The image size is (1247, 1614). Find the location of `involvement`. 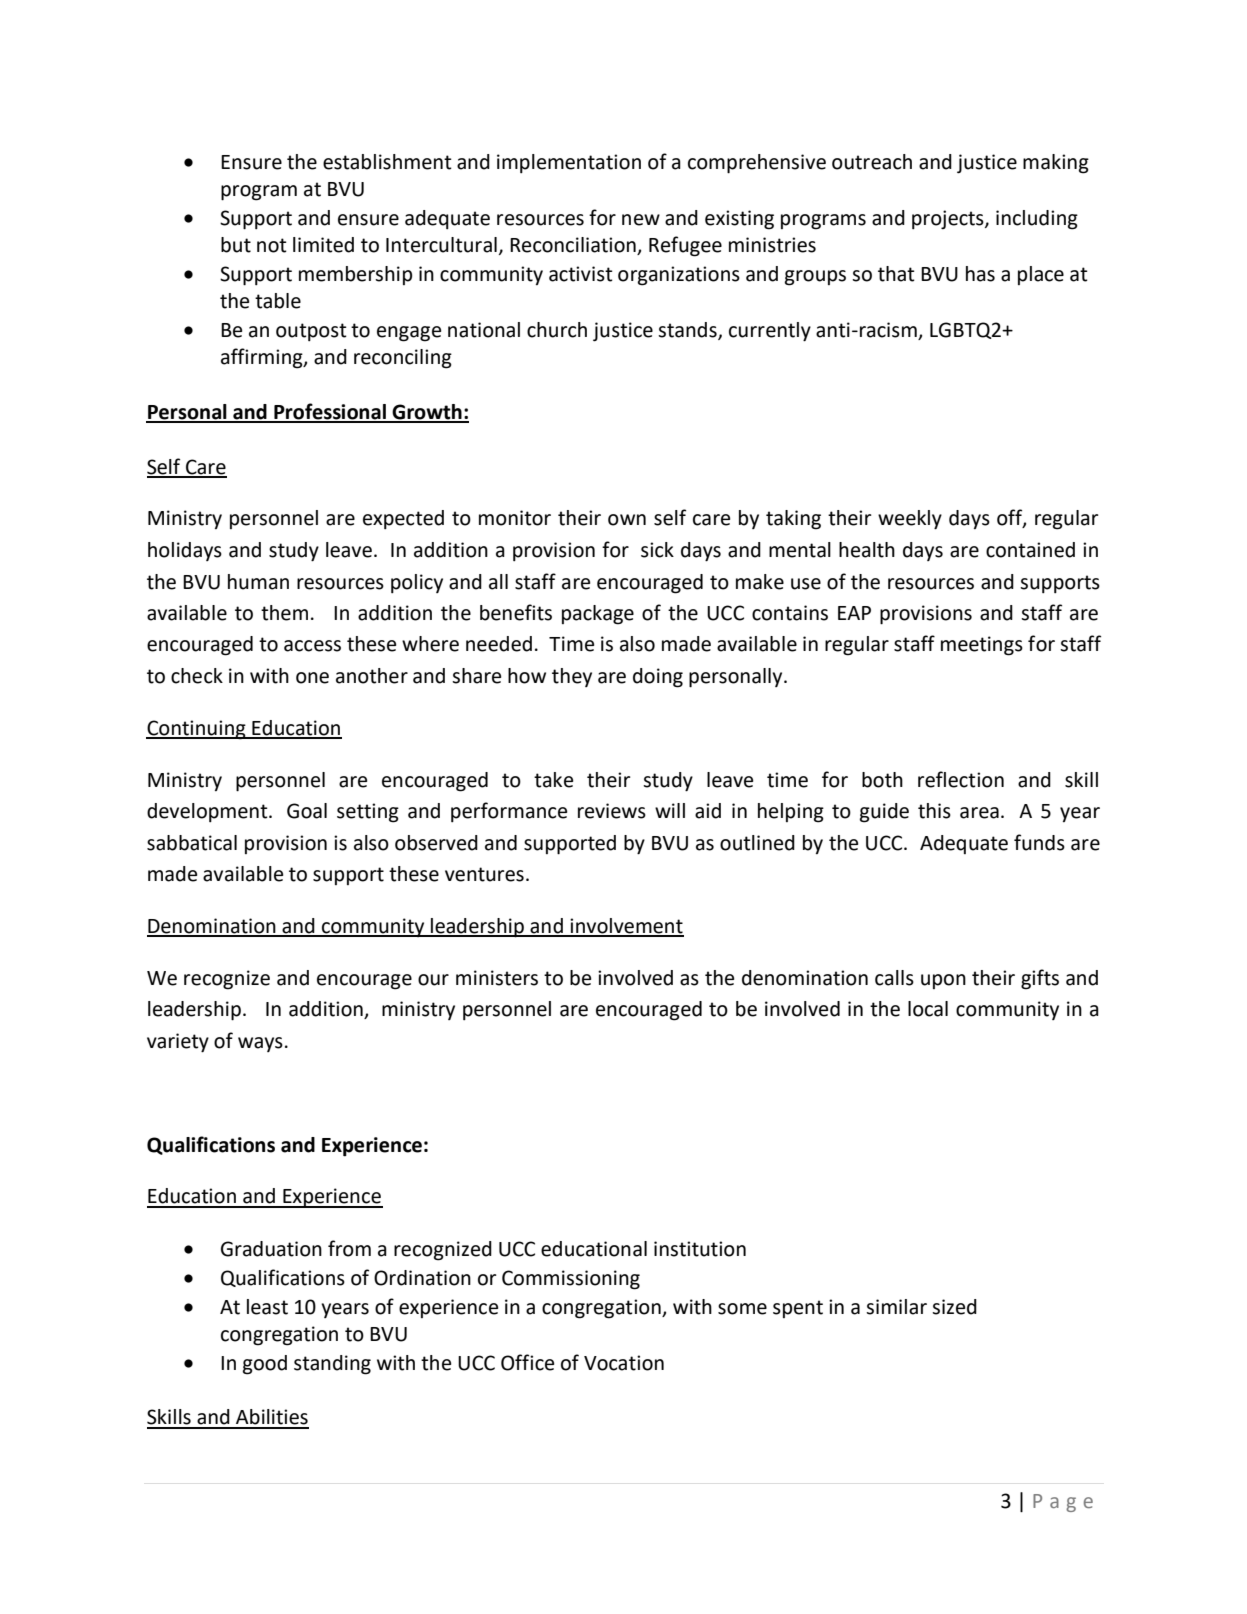

involvement is located at coordinates (626, 927).
